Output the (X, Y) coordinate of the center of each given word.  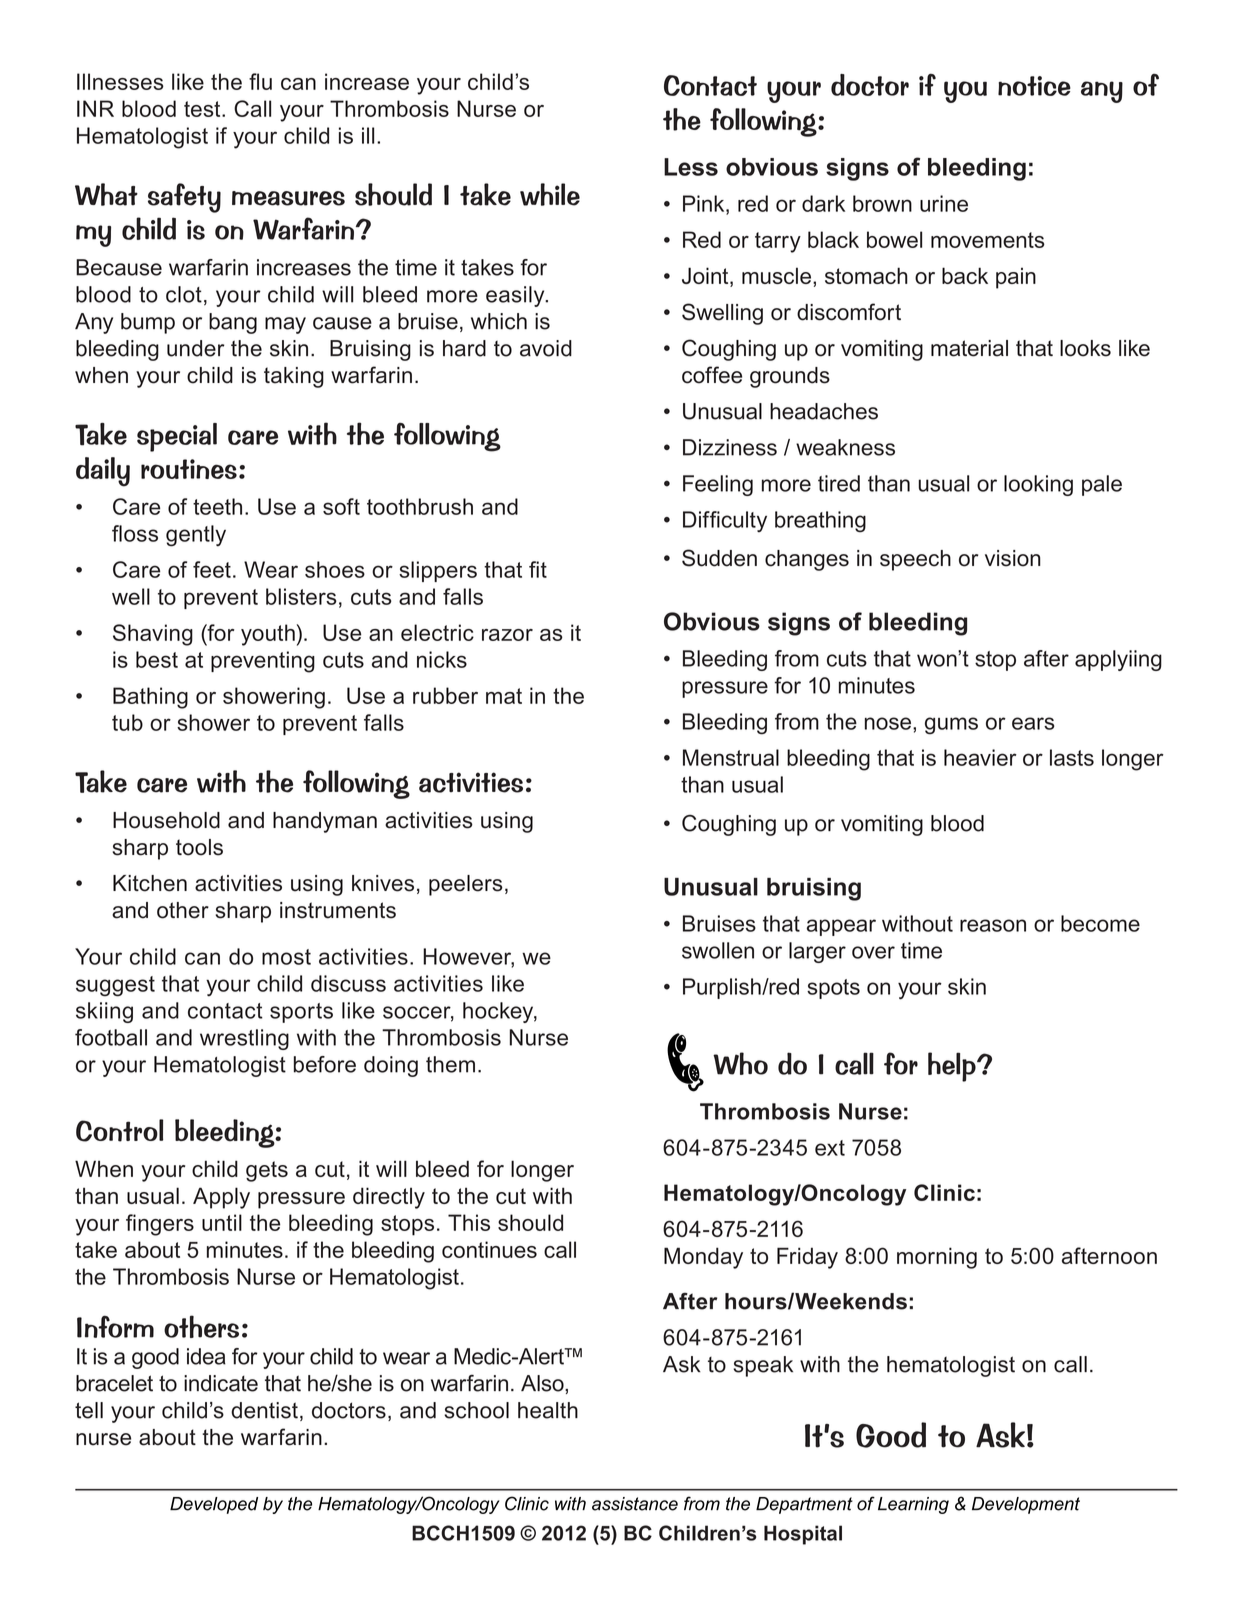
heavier (980, 757)
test (203, 109)
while (550, 194)
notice (1034, 86)
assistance (635, 1504)
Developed (214, 1505)
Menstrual (731, 757)
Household (166, 820)
